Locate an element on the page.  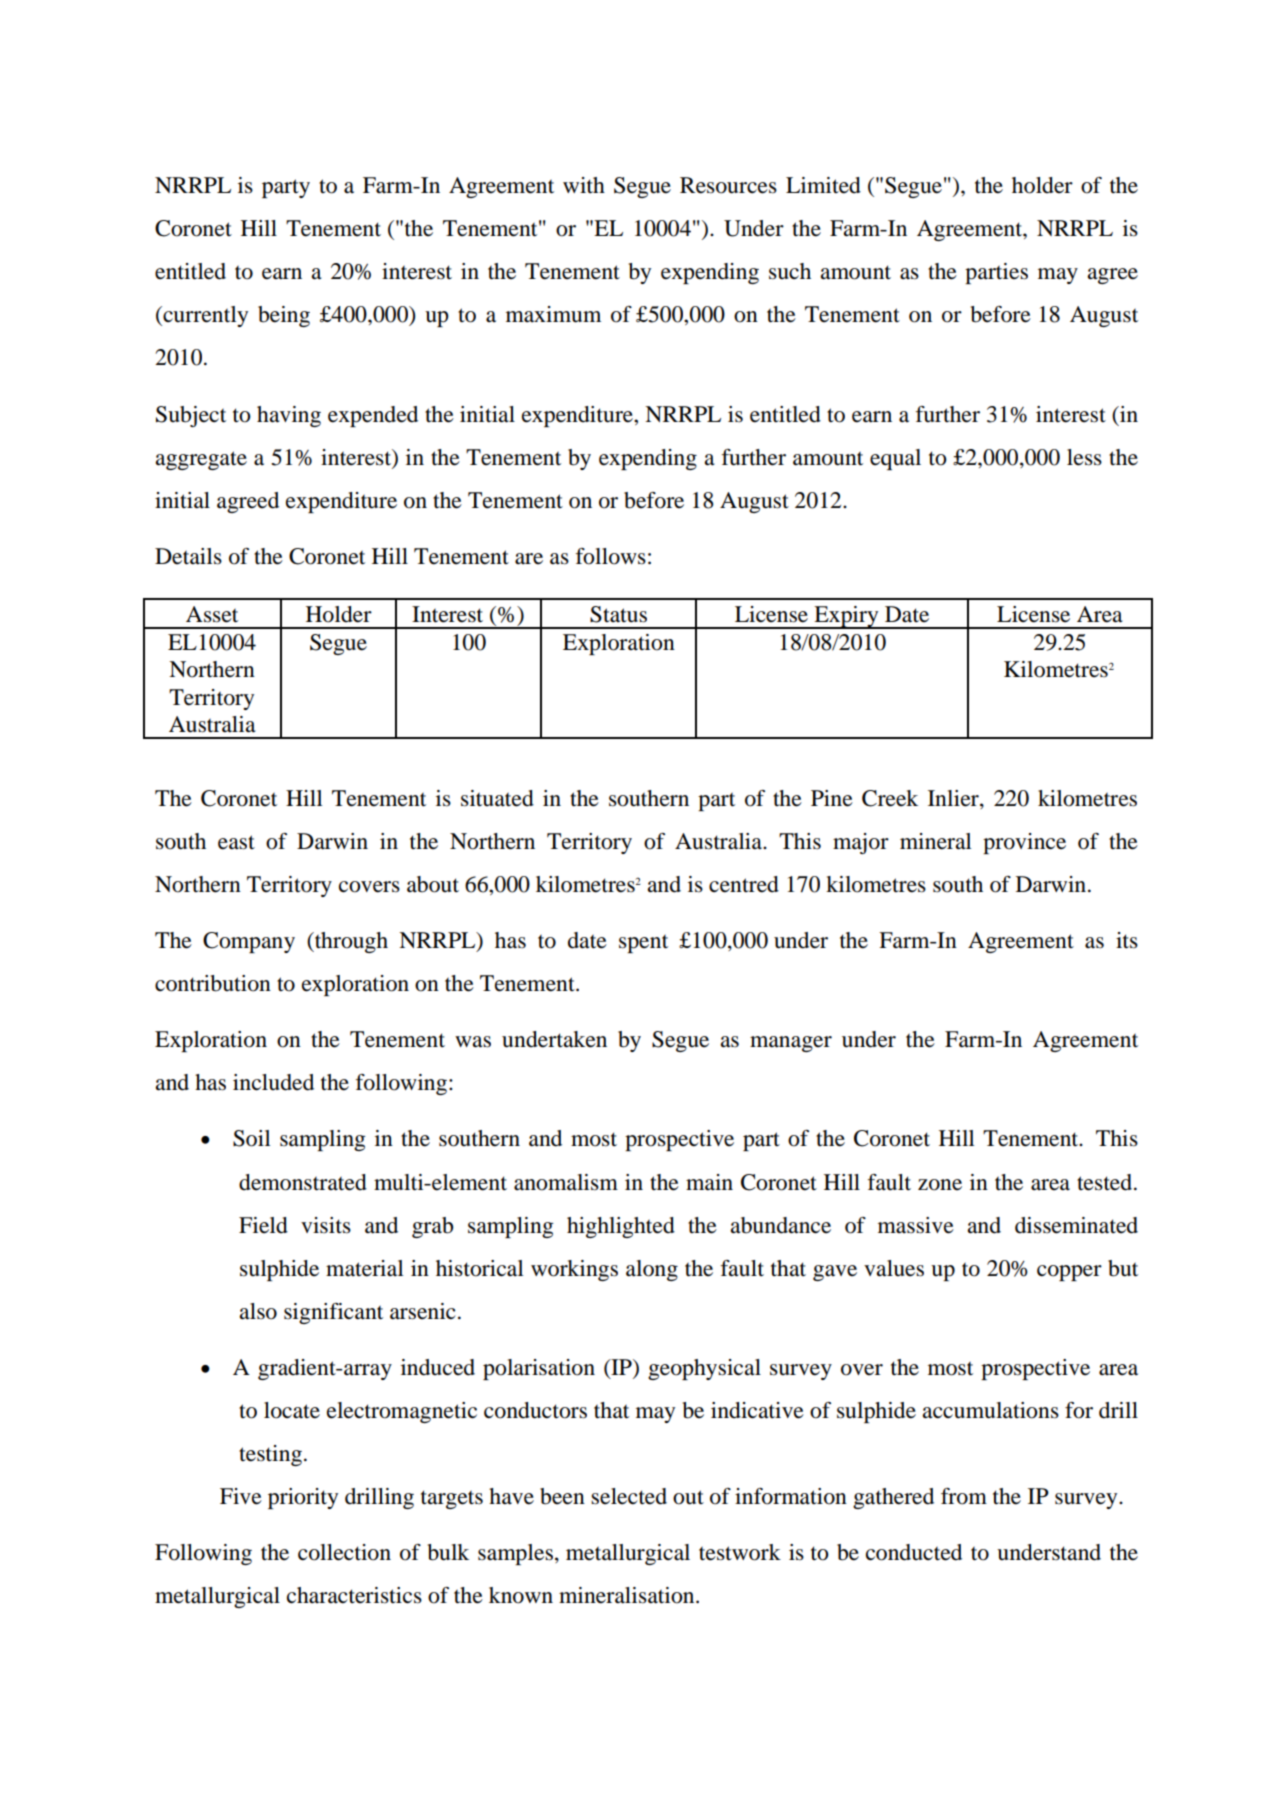
east is located at coordinates (236, 842).
